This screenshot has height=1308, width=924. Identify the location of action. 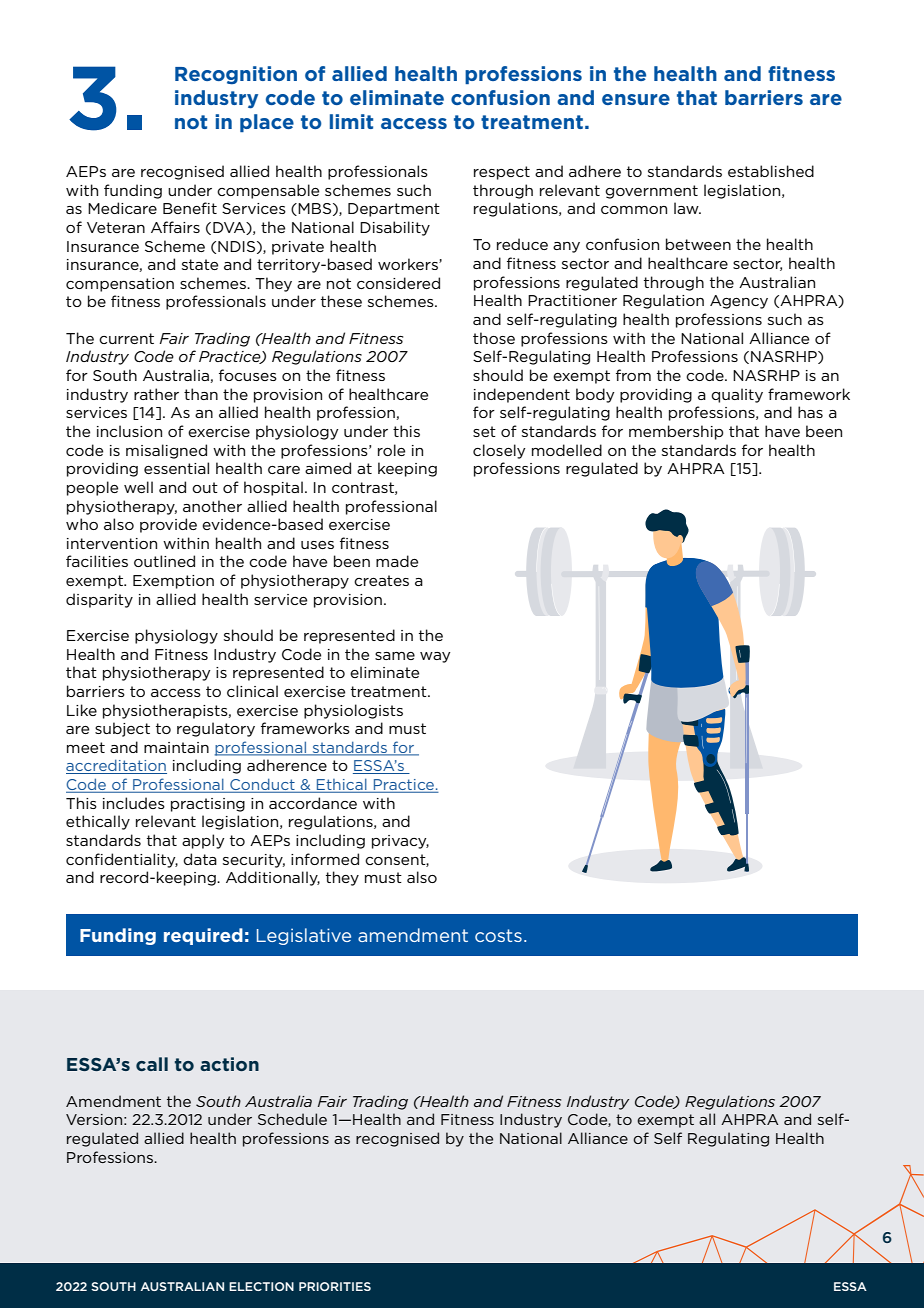
(229, 1064).
